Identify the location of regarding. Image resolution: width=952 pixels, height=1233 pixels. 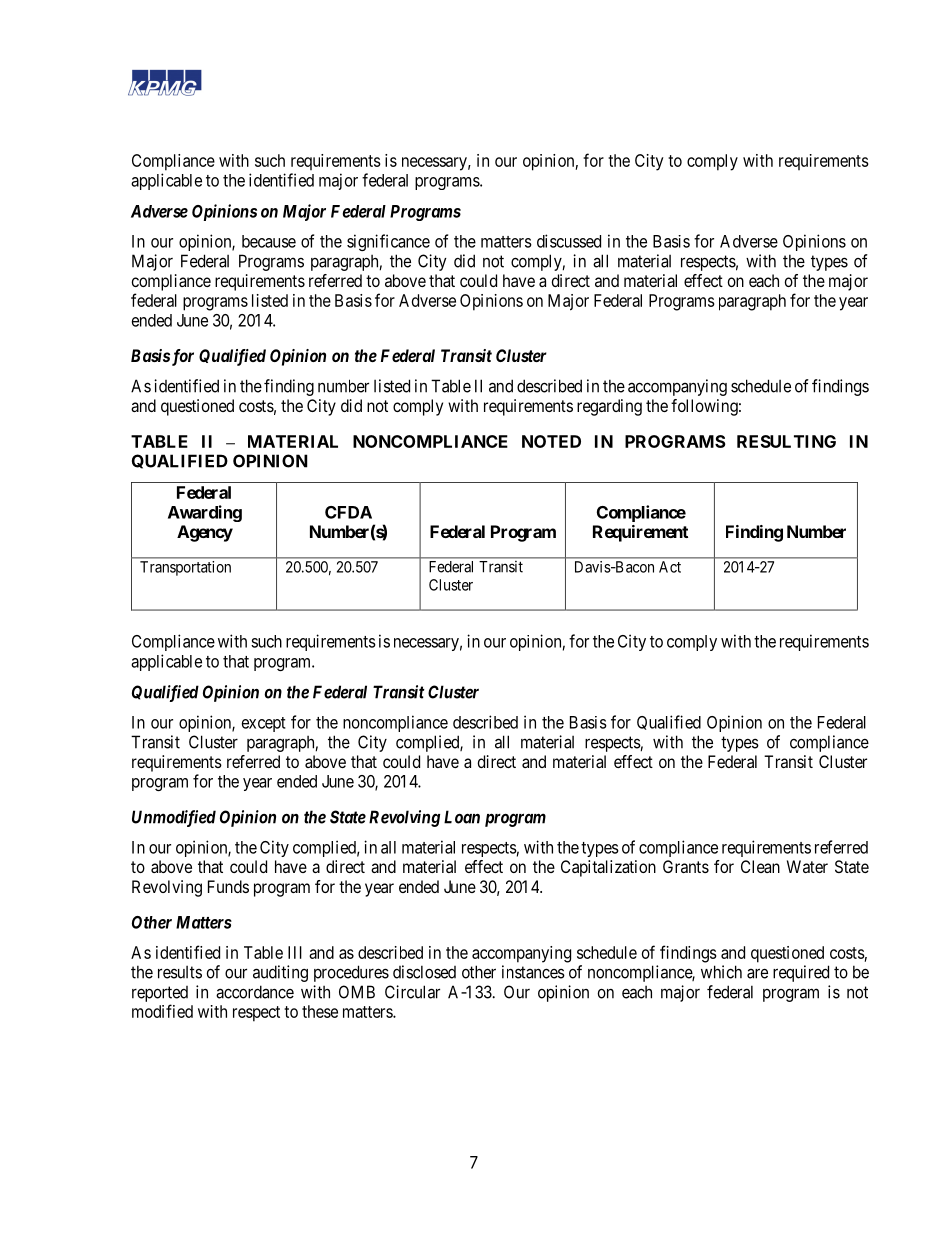
(609, 407).
